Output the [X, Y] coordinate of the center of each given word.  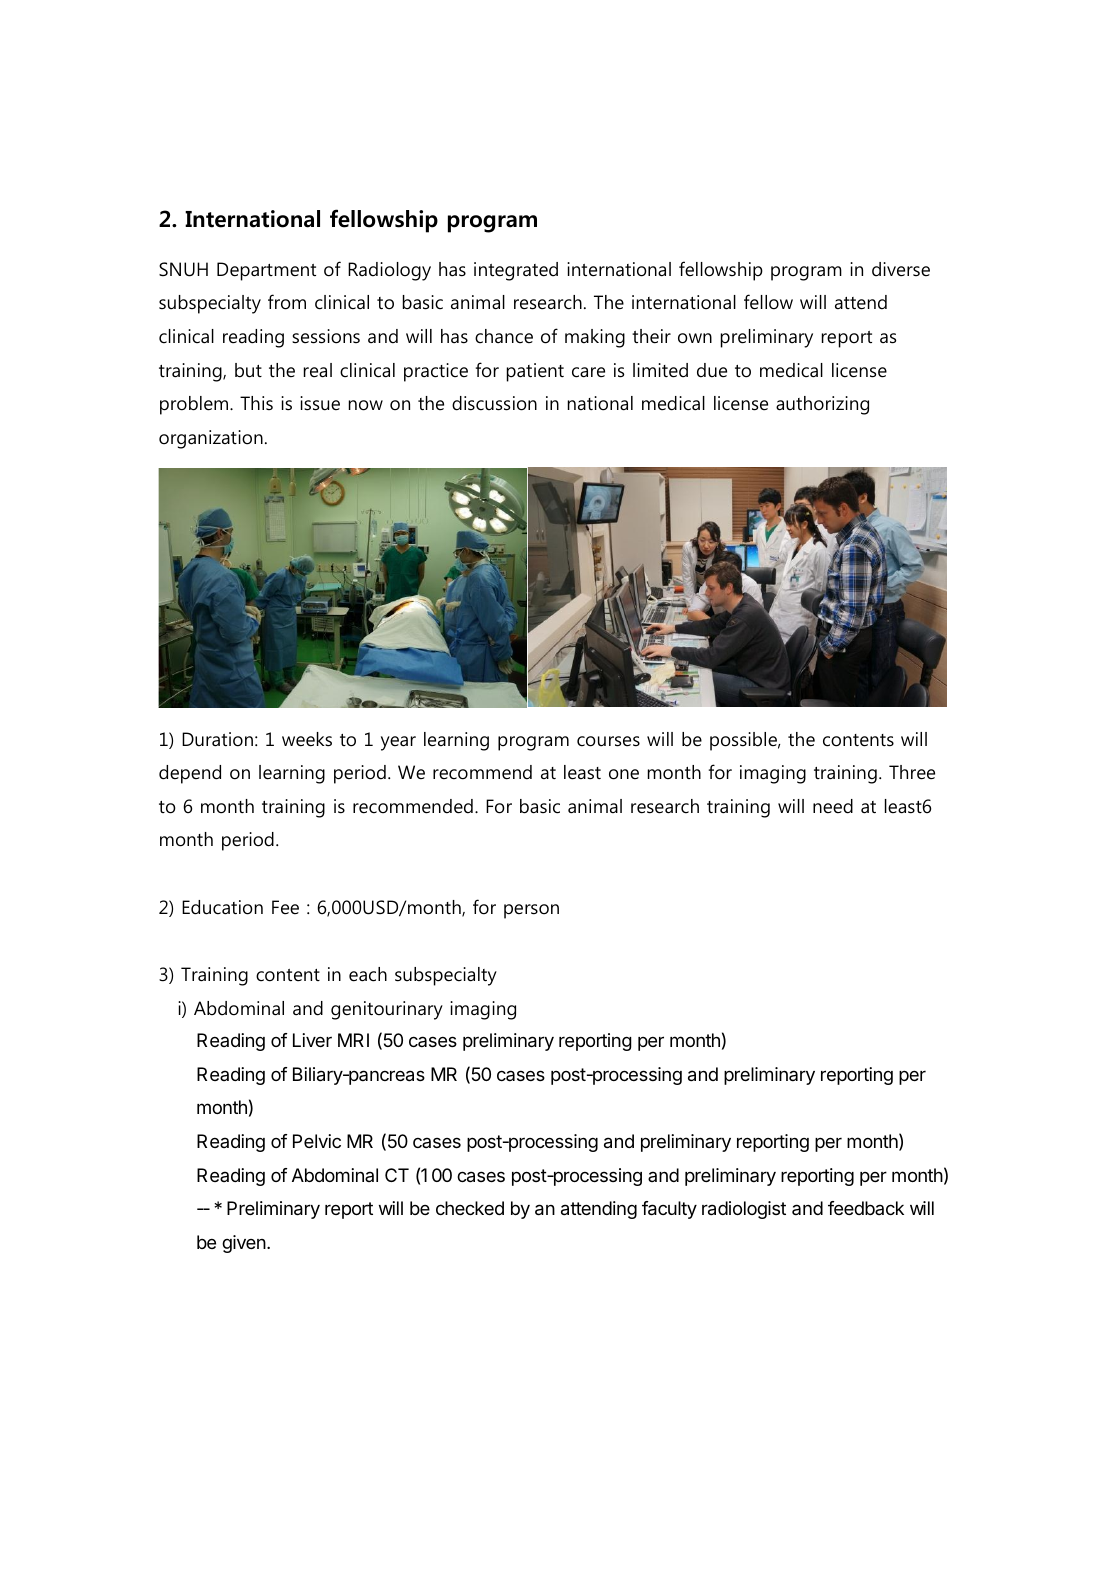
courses [608, 741]
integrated [516, 271]
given [245, 1244]
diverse [901, 269]
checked [470, 1208]
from [287, 302]
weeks [307, 739]
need [833, 806]
